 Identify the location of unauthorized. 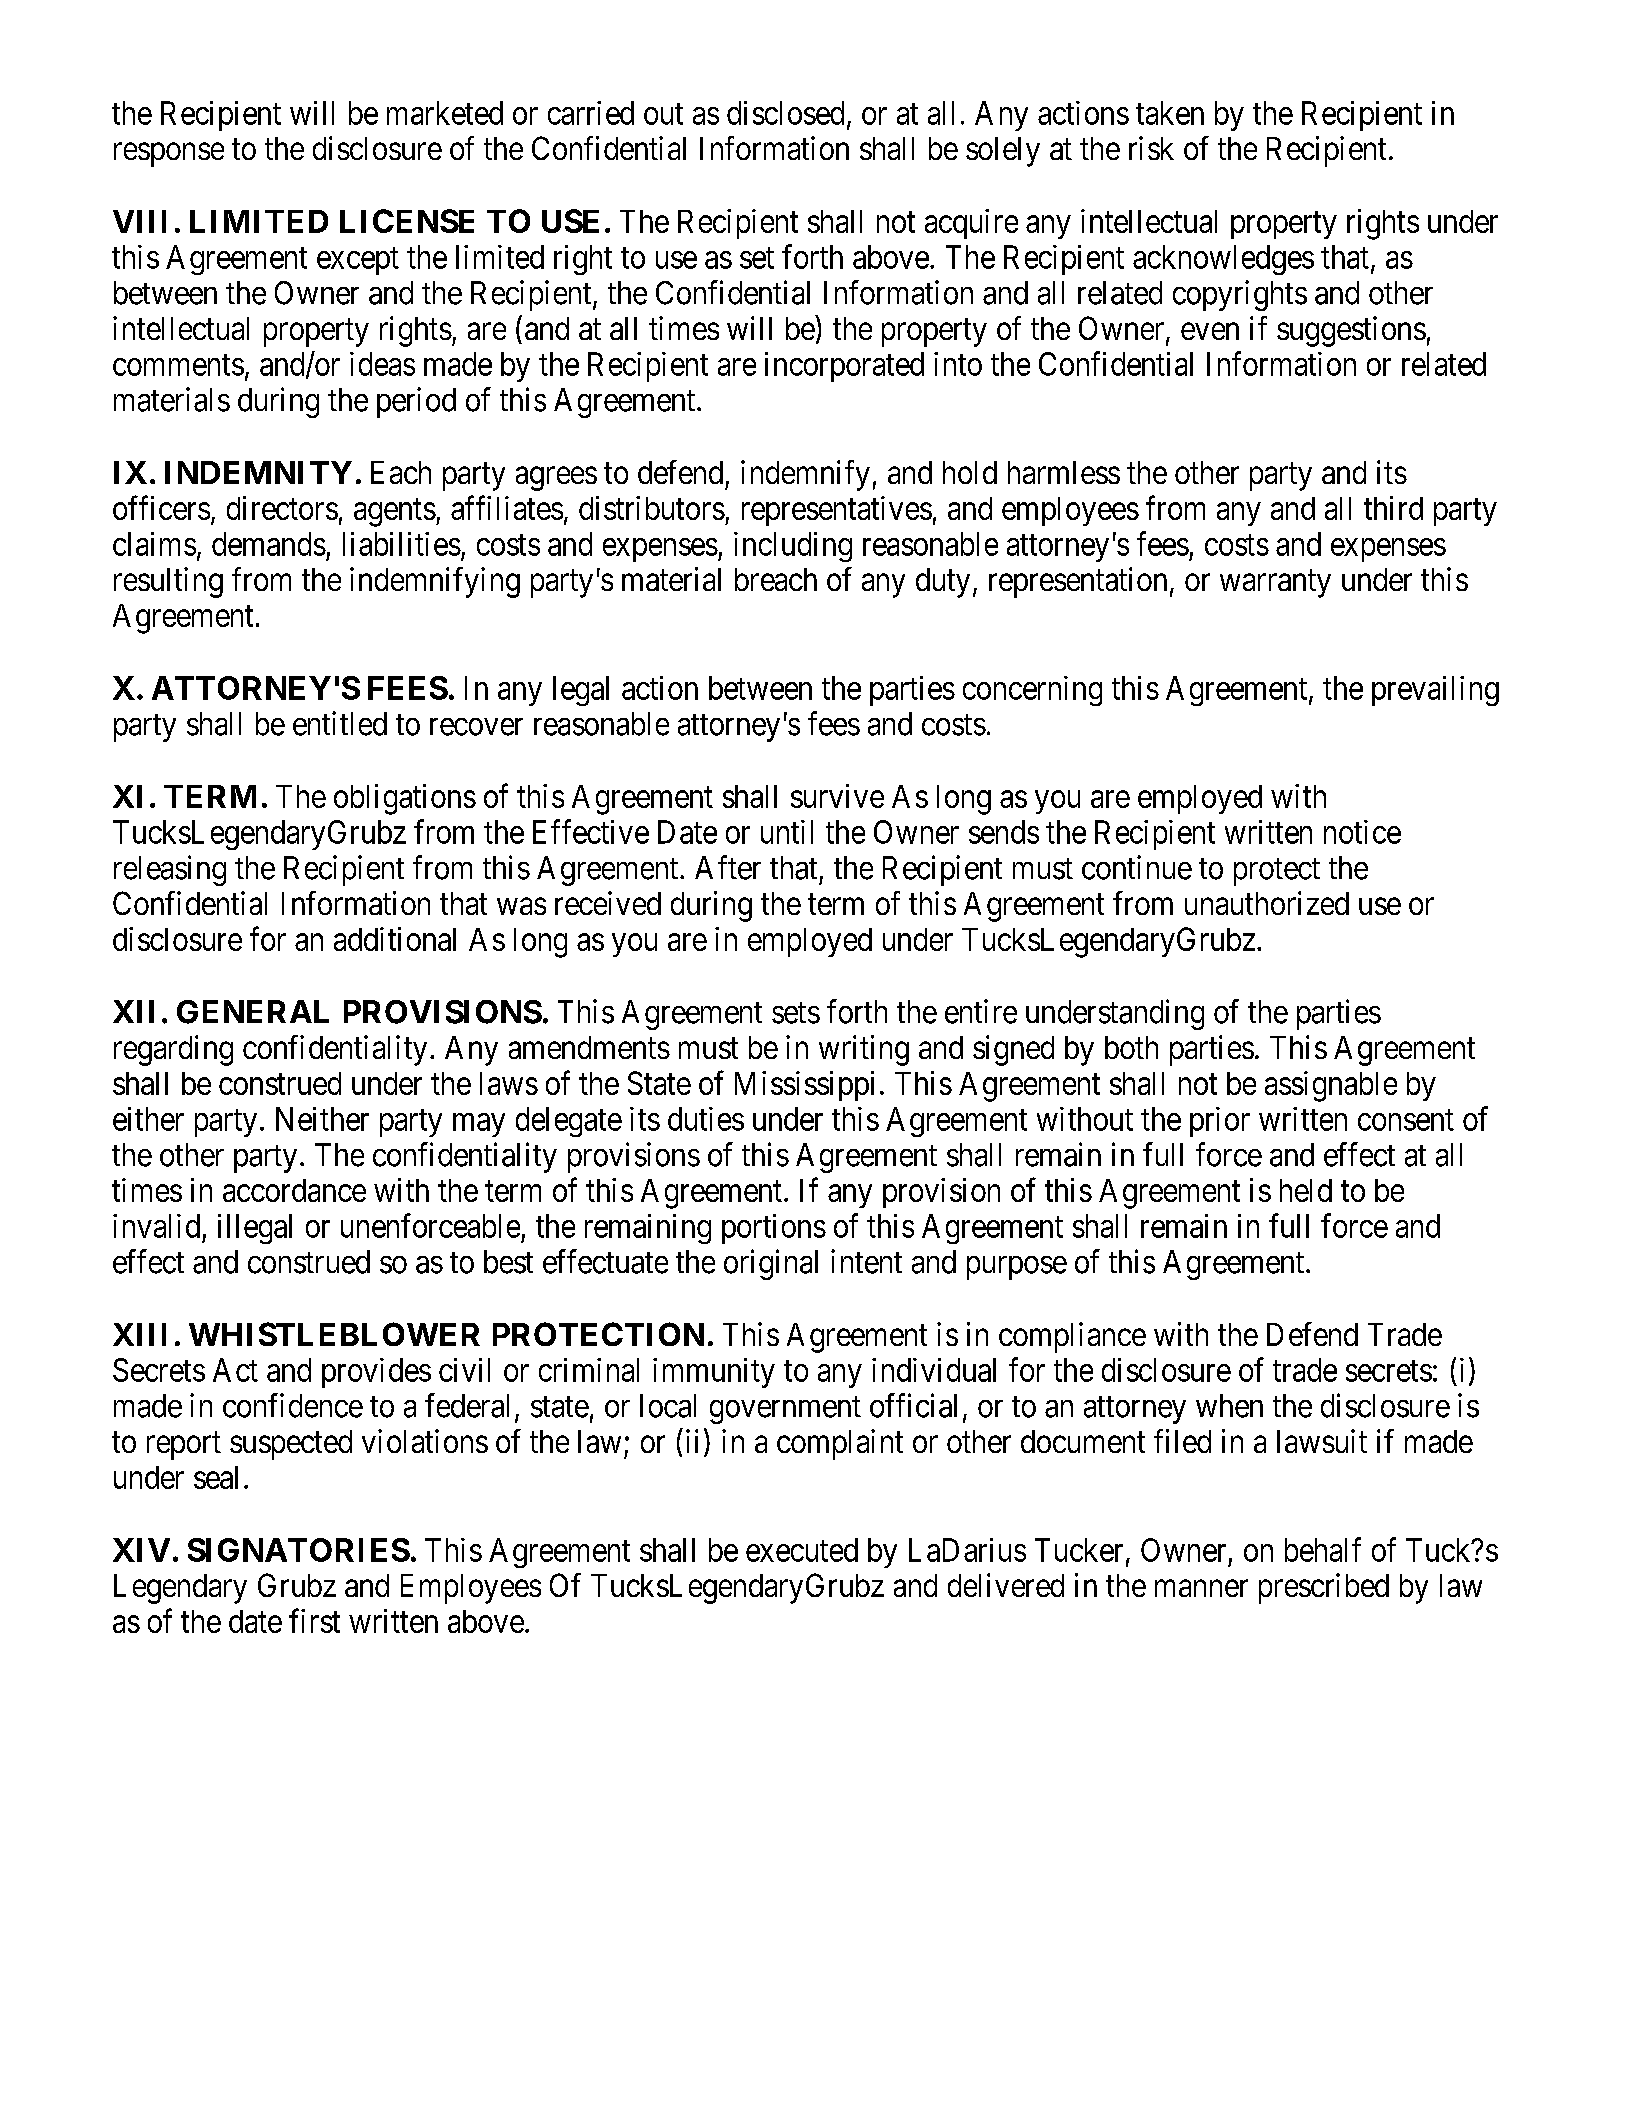
(1267, 903).
